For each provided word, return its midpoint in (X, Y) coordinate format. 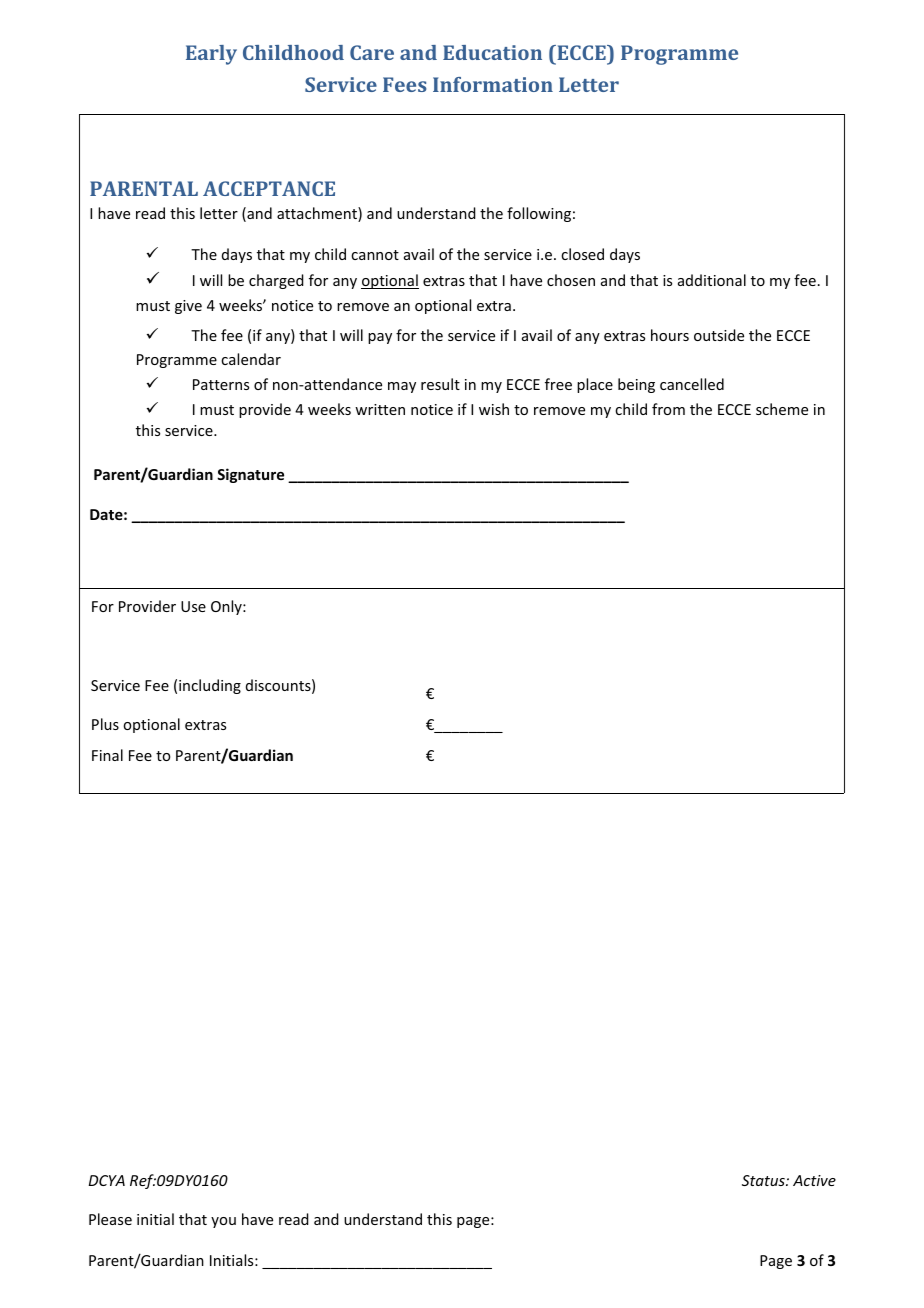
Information (493, 84)
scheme (782, 409)
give (188, 307)
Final (107, 755)
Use (193, 606)
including (210, 686)
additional (712, 280)
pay (380, 338)
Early (211, 55)
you (223, 1222)
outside (719, 335)
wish (494, 409)
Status (764, 1180)
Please (110, 1219)
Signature (250, 475)
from (668, 409)
